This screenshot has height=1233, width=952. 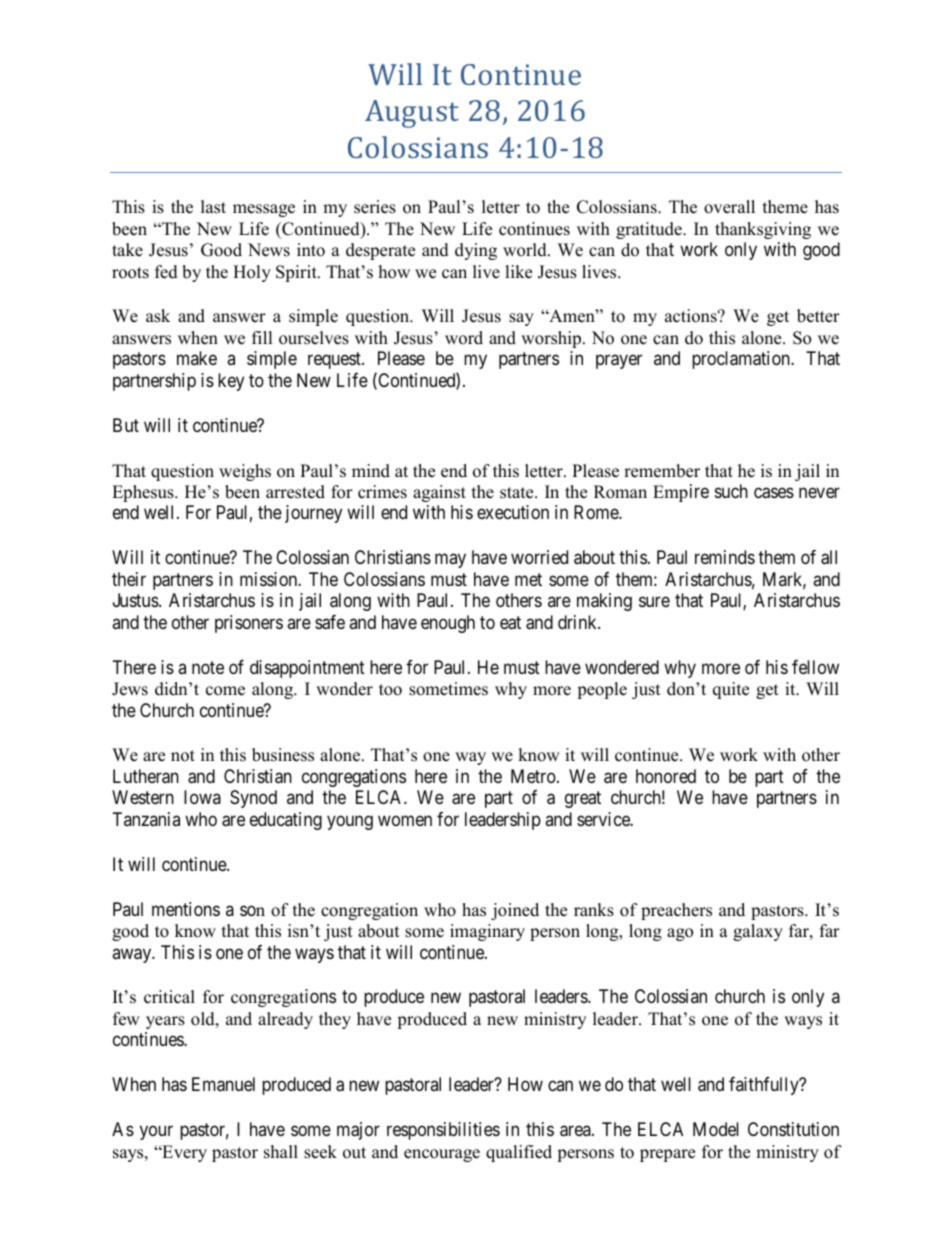 I want to click on mentions, so click(x=186, y=909).
